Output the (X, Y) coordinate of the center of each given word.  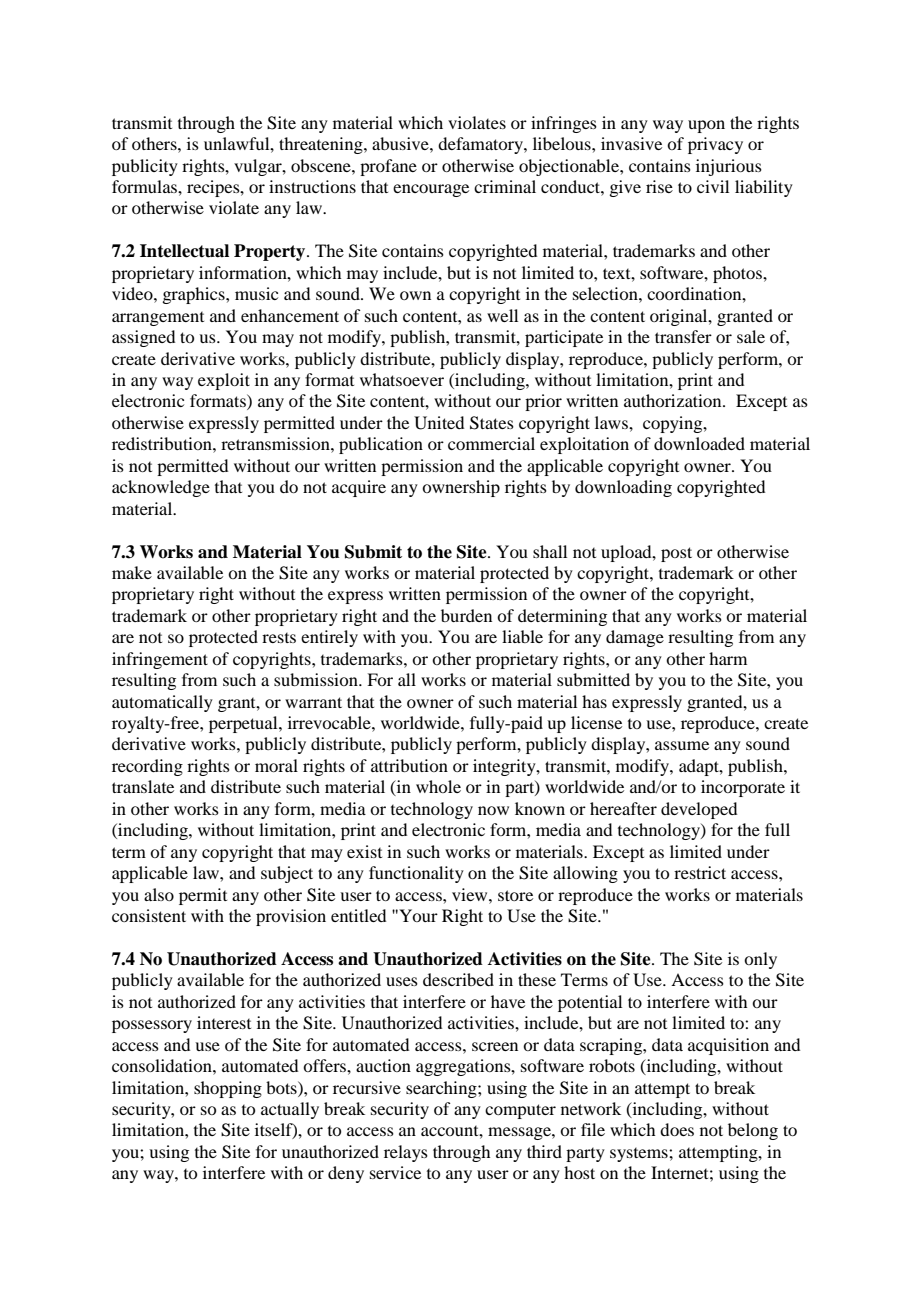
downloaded (699, 443)
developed (699, 810)
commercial (491, 443)
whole (438, 786)
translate (143, 786)
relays (406, 1153)
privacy (715, 145)
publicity (145, 167)
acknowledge (161, 488)
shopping (228, 1089)
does (677, 1129)
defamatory (481, 145)
